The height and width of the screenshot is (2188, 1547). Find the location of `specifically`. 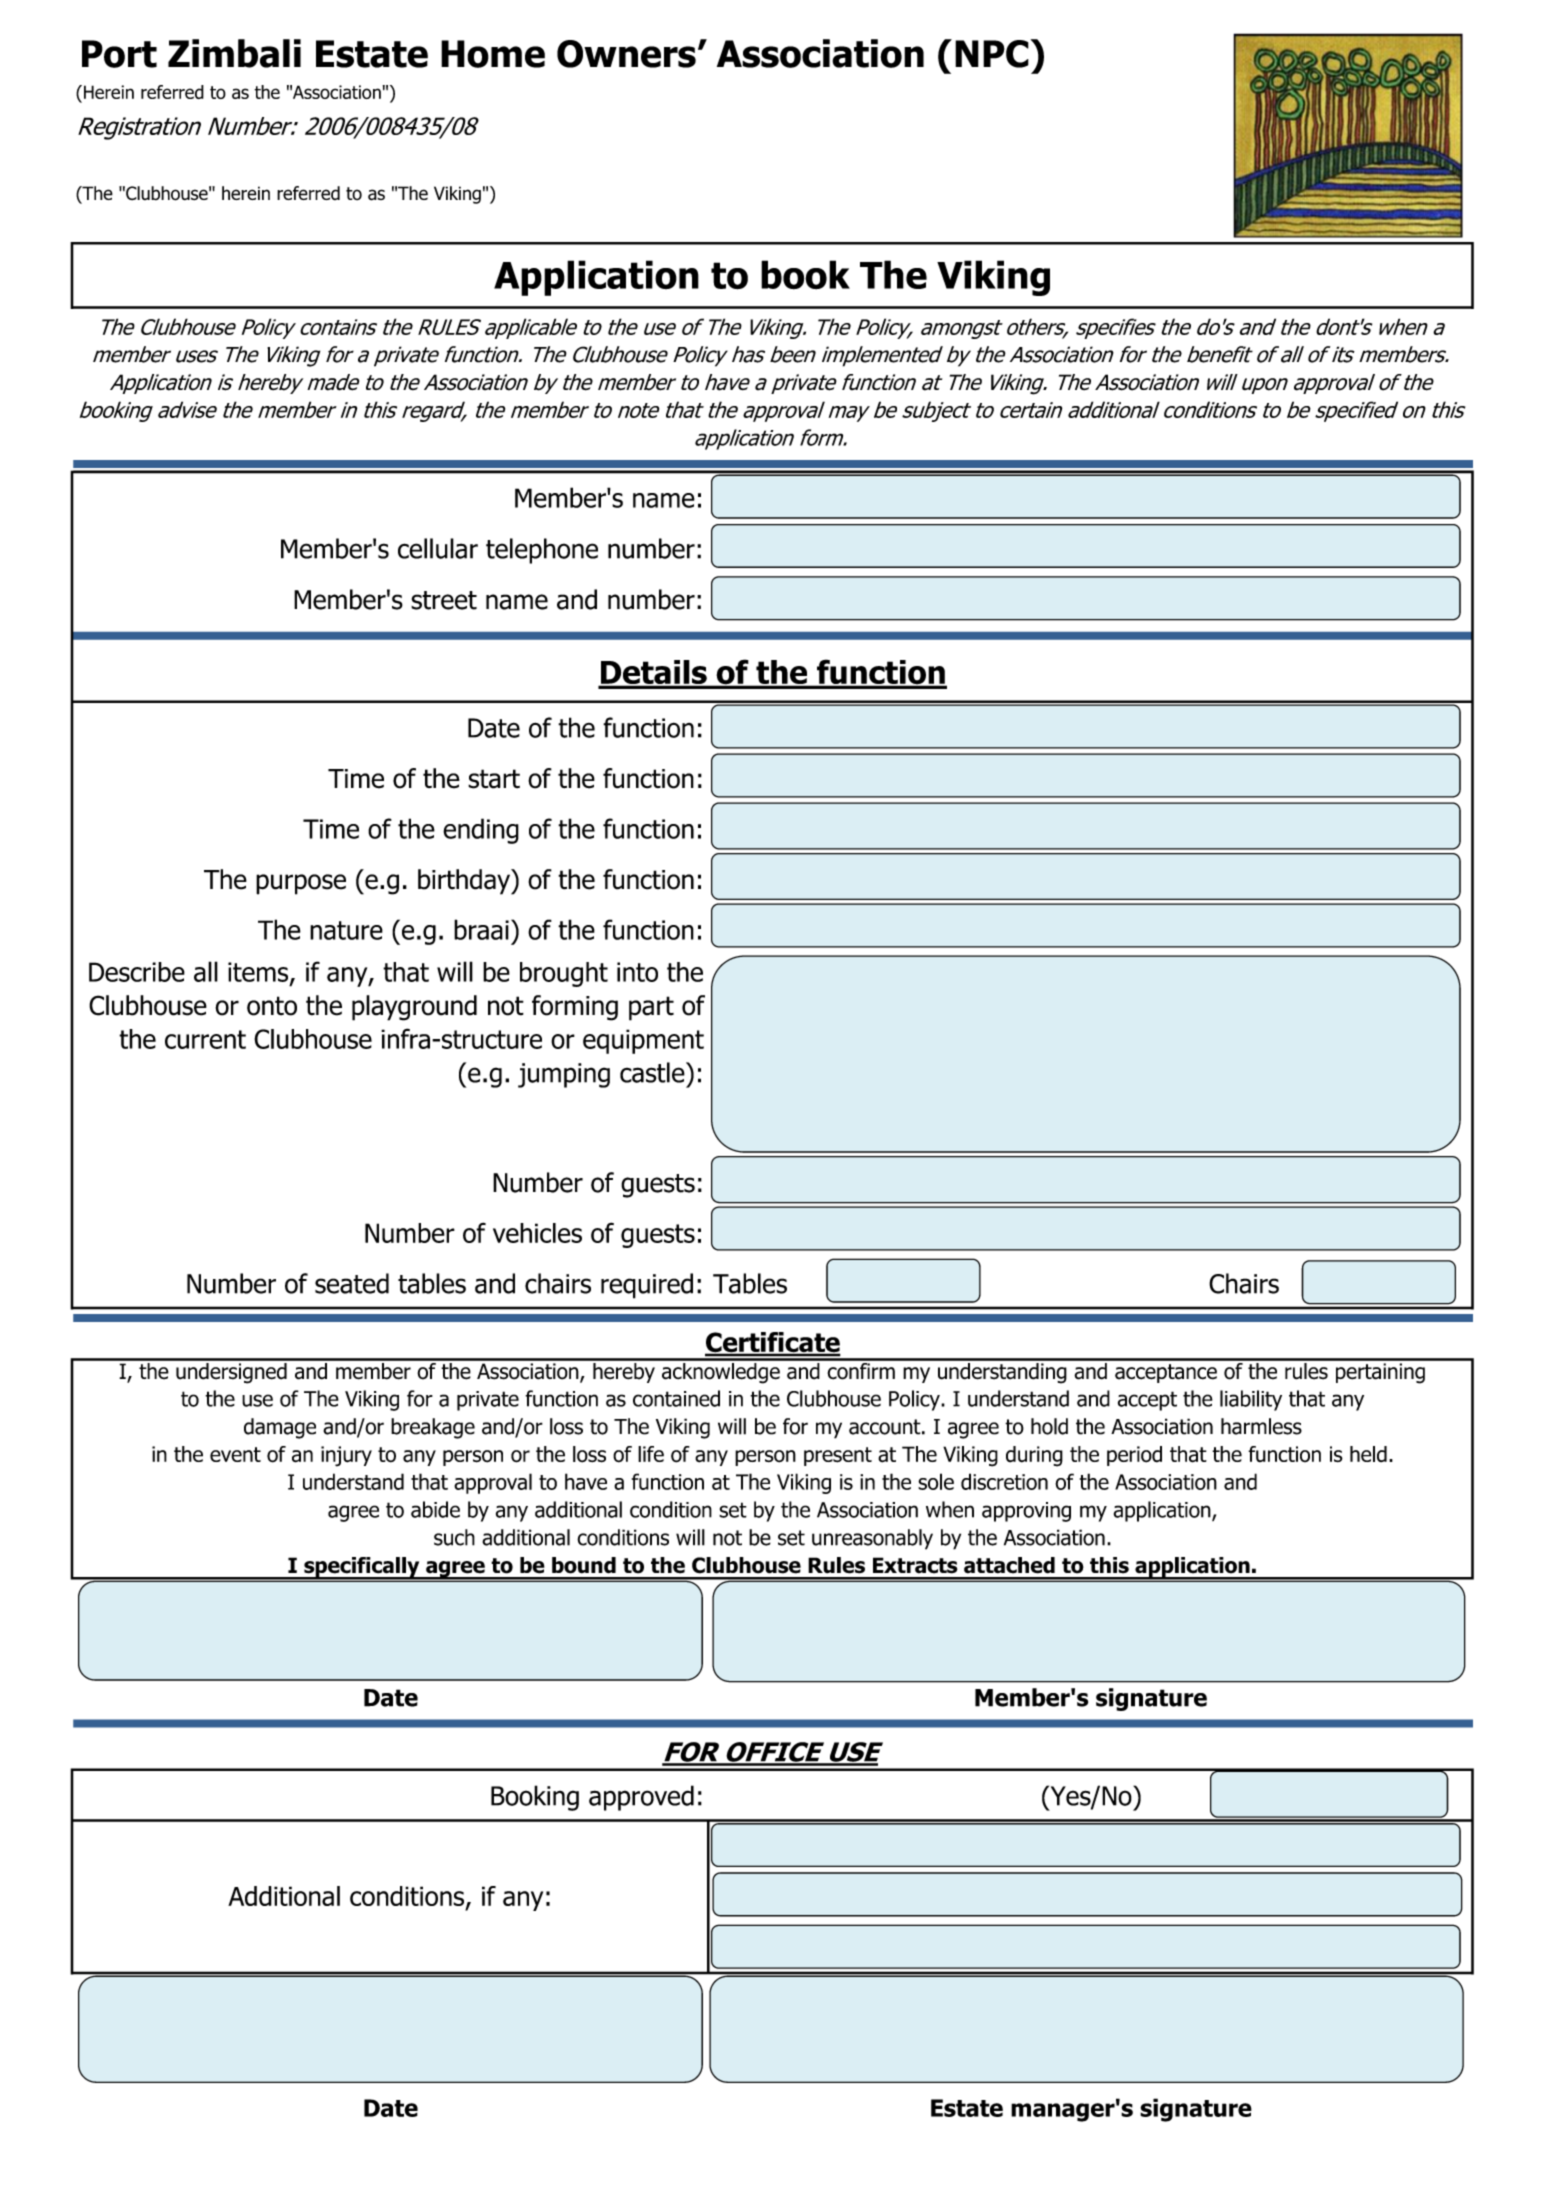

specifically is located at coordinates (362, 1568).
